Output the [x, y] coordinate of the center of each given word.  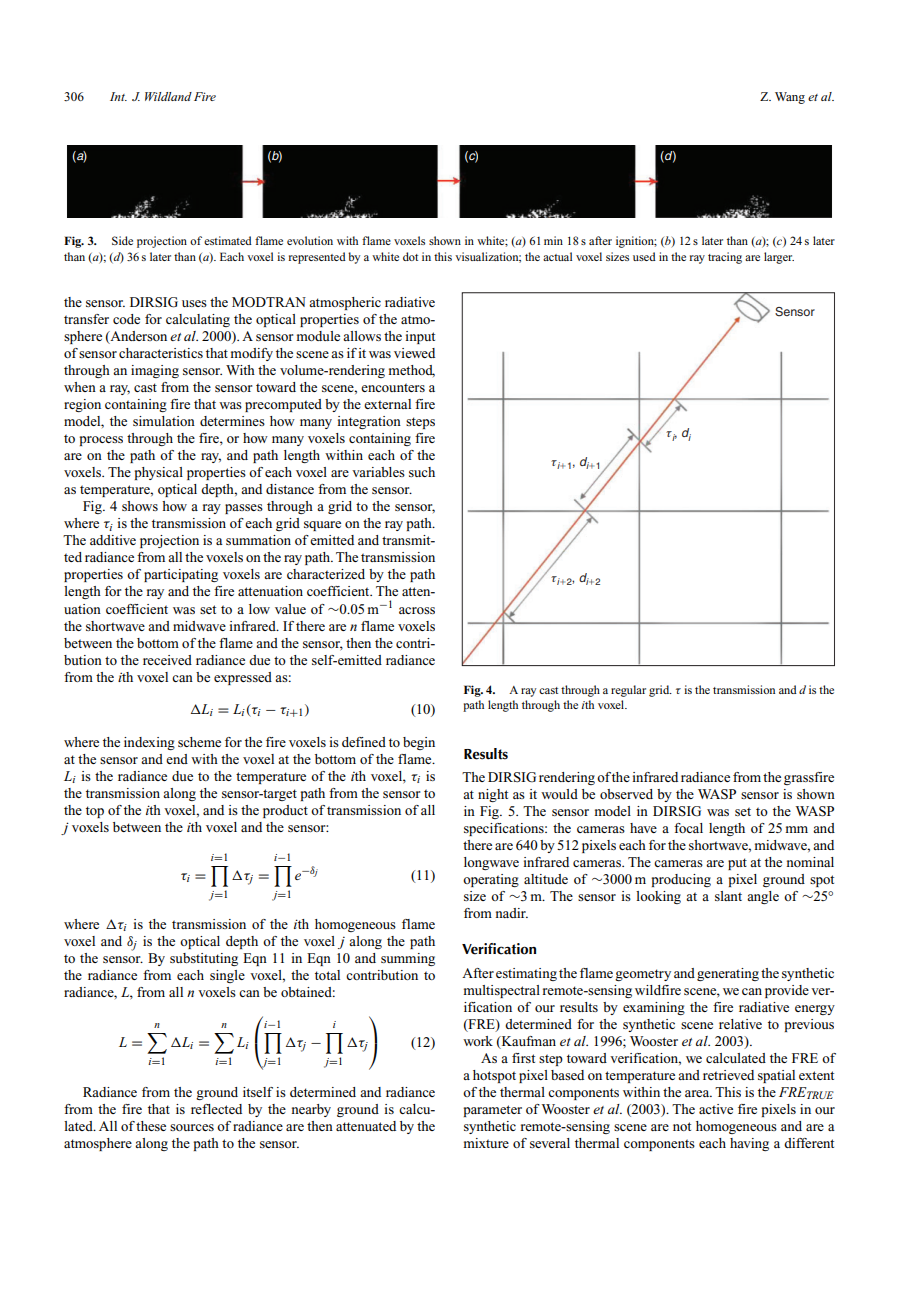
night [493, 795]
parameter [493, 1111]
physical [159, 473]
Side [122, 240]
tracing [725, 258]
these [151, 1126]
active [716, 1109]
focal [688, 828]
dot [410, 256]
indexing [149, 743]
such [422, 472]
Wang [790, 98]
